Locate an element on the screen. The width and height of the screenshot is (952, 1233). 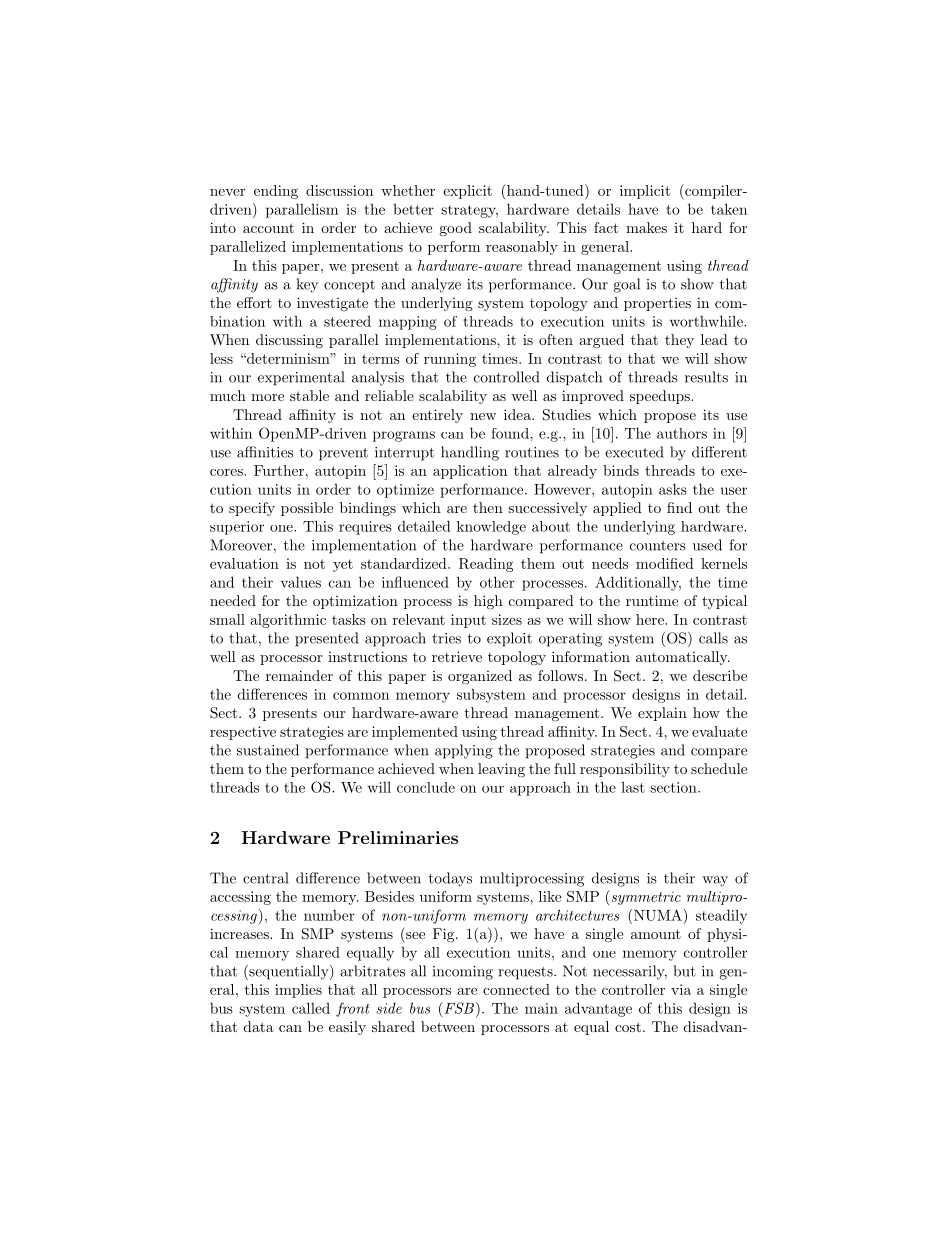
implies is located at coordinates (298, 991).
